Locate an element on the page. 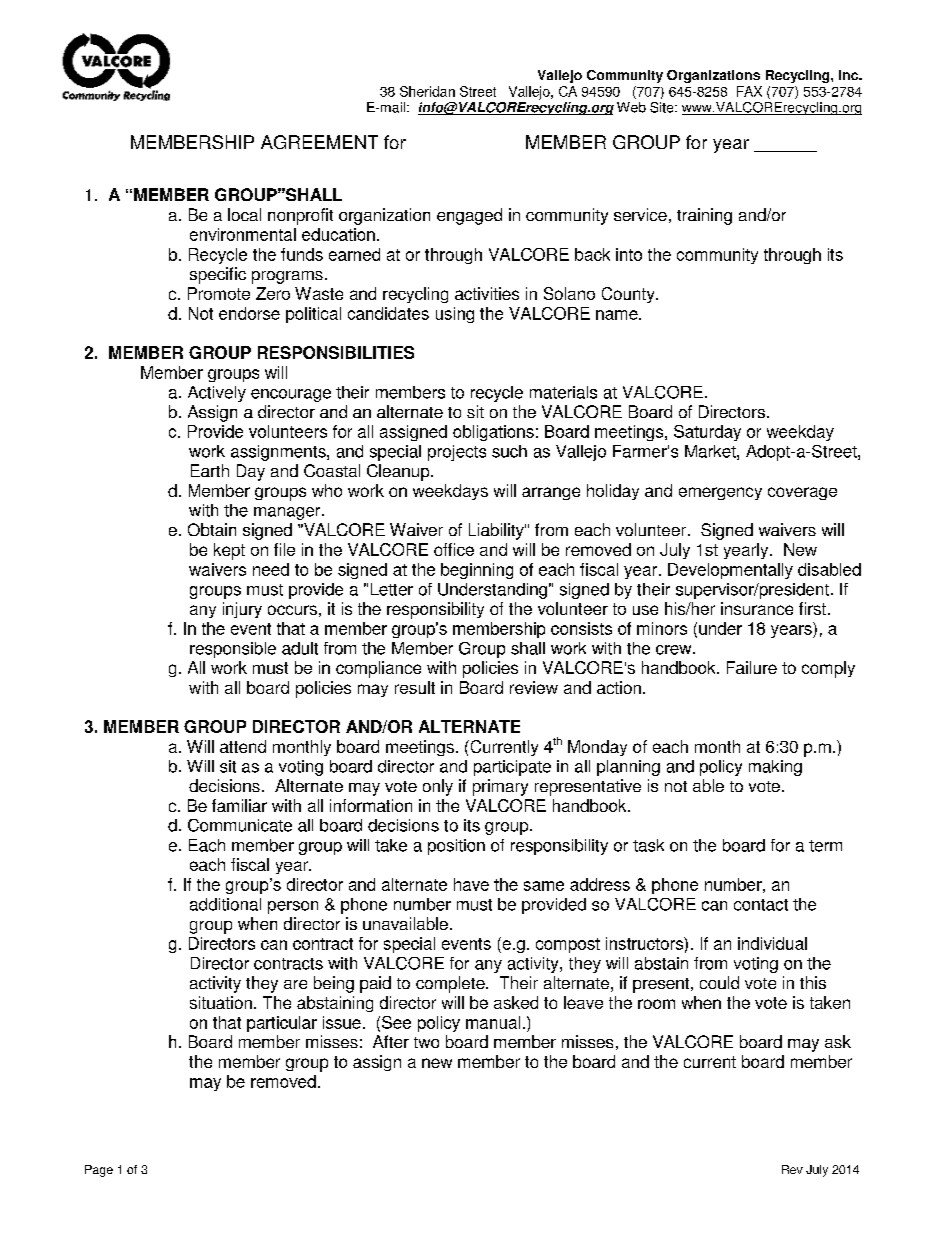 The height and width of the image is (1233, 952). Saturday is located at coordinates (707, 433).
